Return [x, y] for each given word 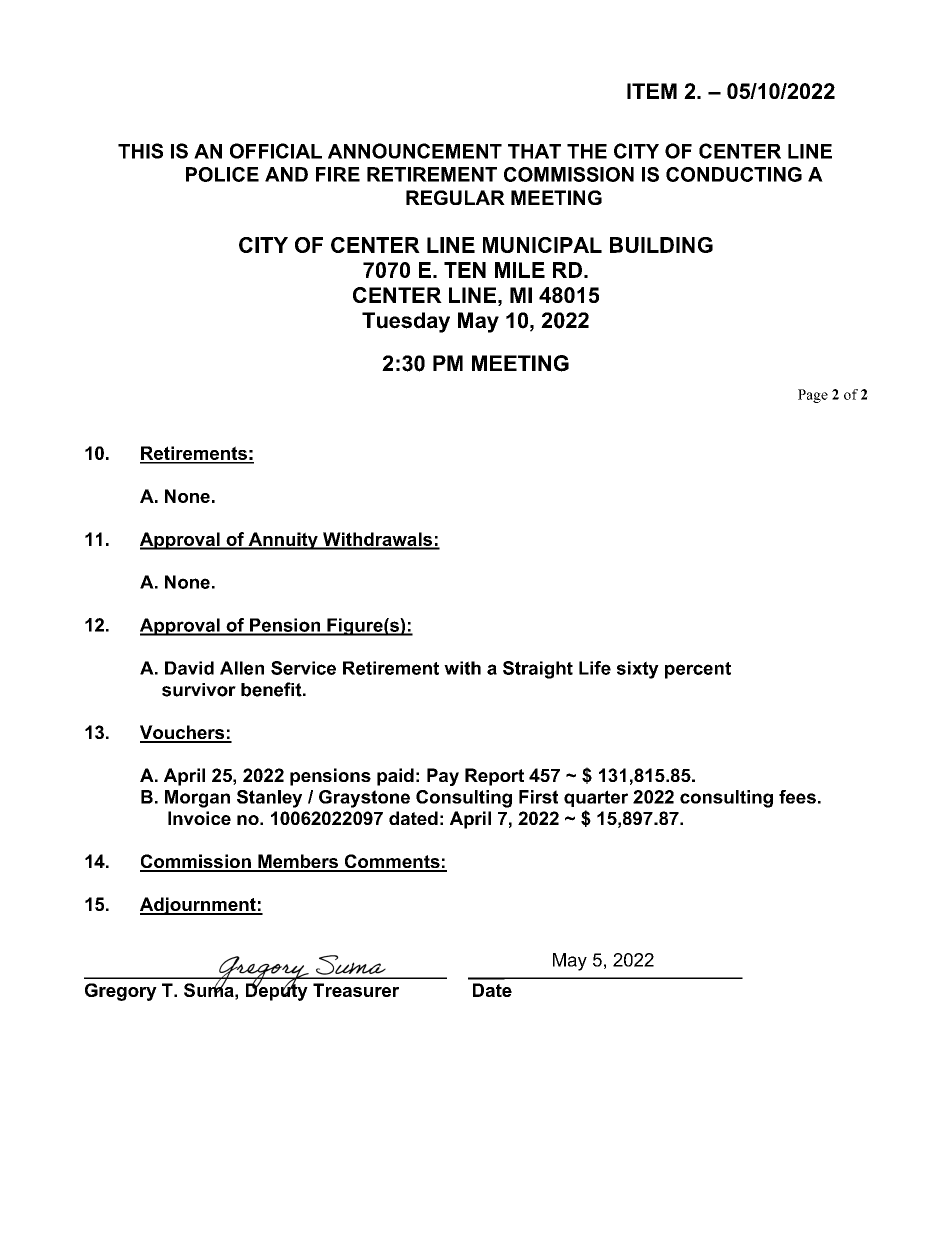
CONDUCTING [734, 174]
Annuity [283, 541]
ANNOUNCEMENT [415, 151]
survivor [199, 690]
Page [813, 396]
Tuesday [406, 322]
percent [698, 670]
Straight [538, 670]
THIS [140, 151]
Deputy [277, 991]
